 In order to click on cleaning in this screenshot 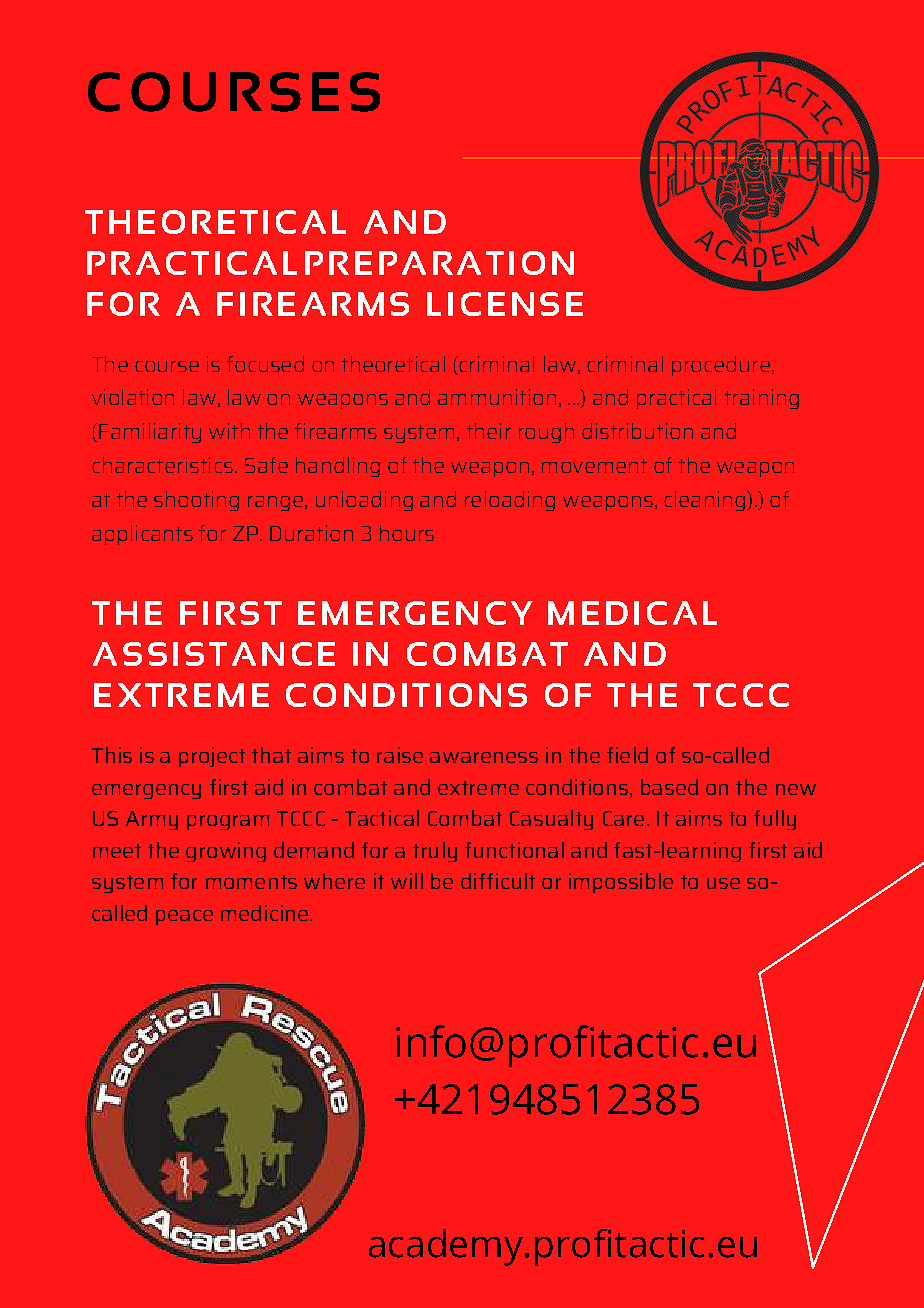, I will do `click(706, 501)`.
